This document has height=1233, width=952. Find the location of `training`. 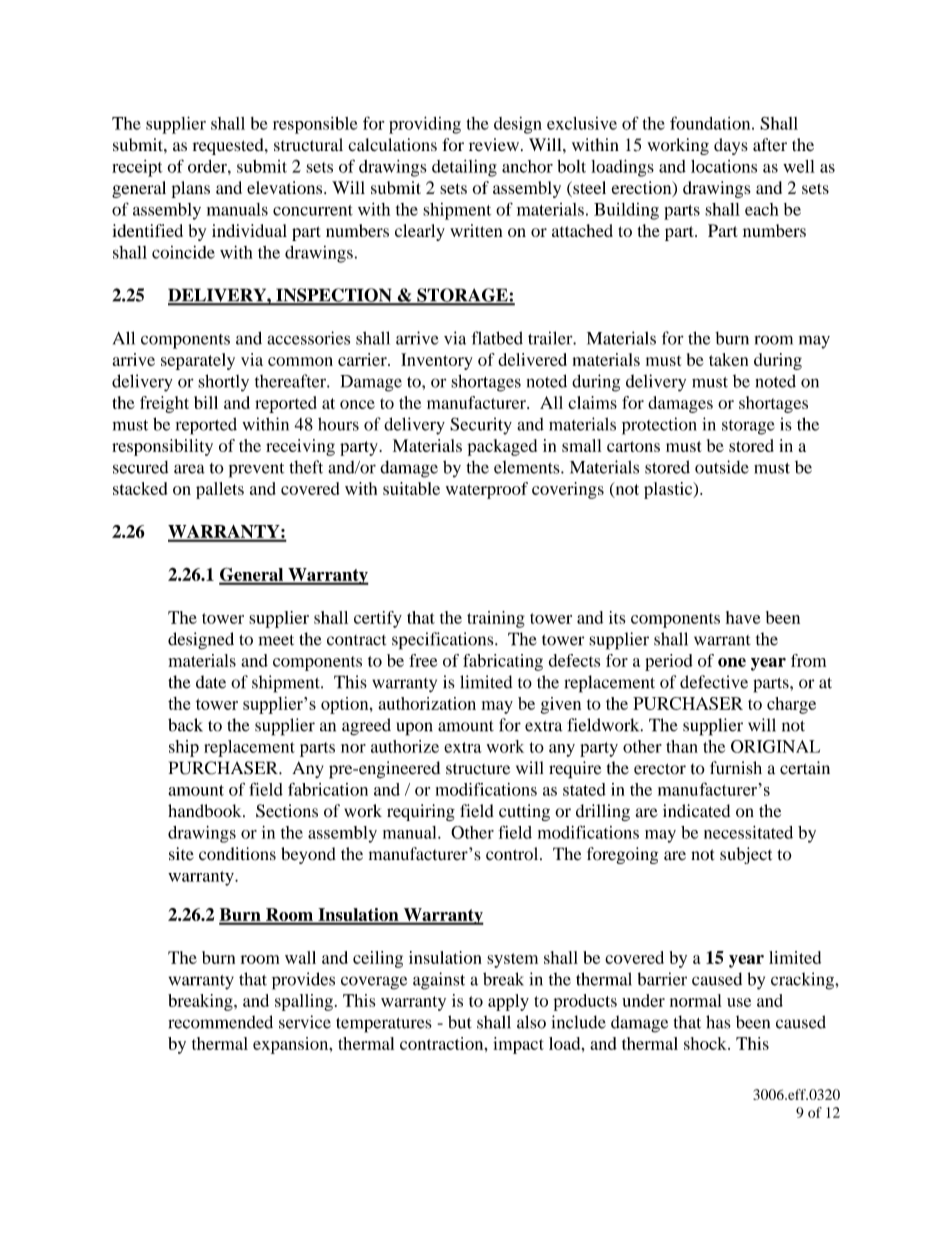

training is located at coordinates (496, 619).
